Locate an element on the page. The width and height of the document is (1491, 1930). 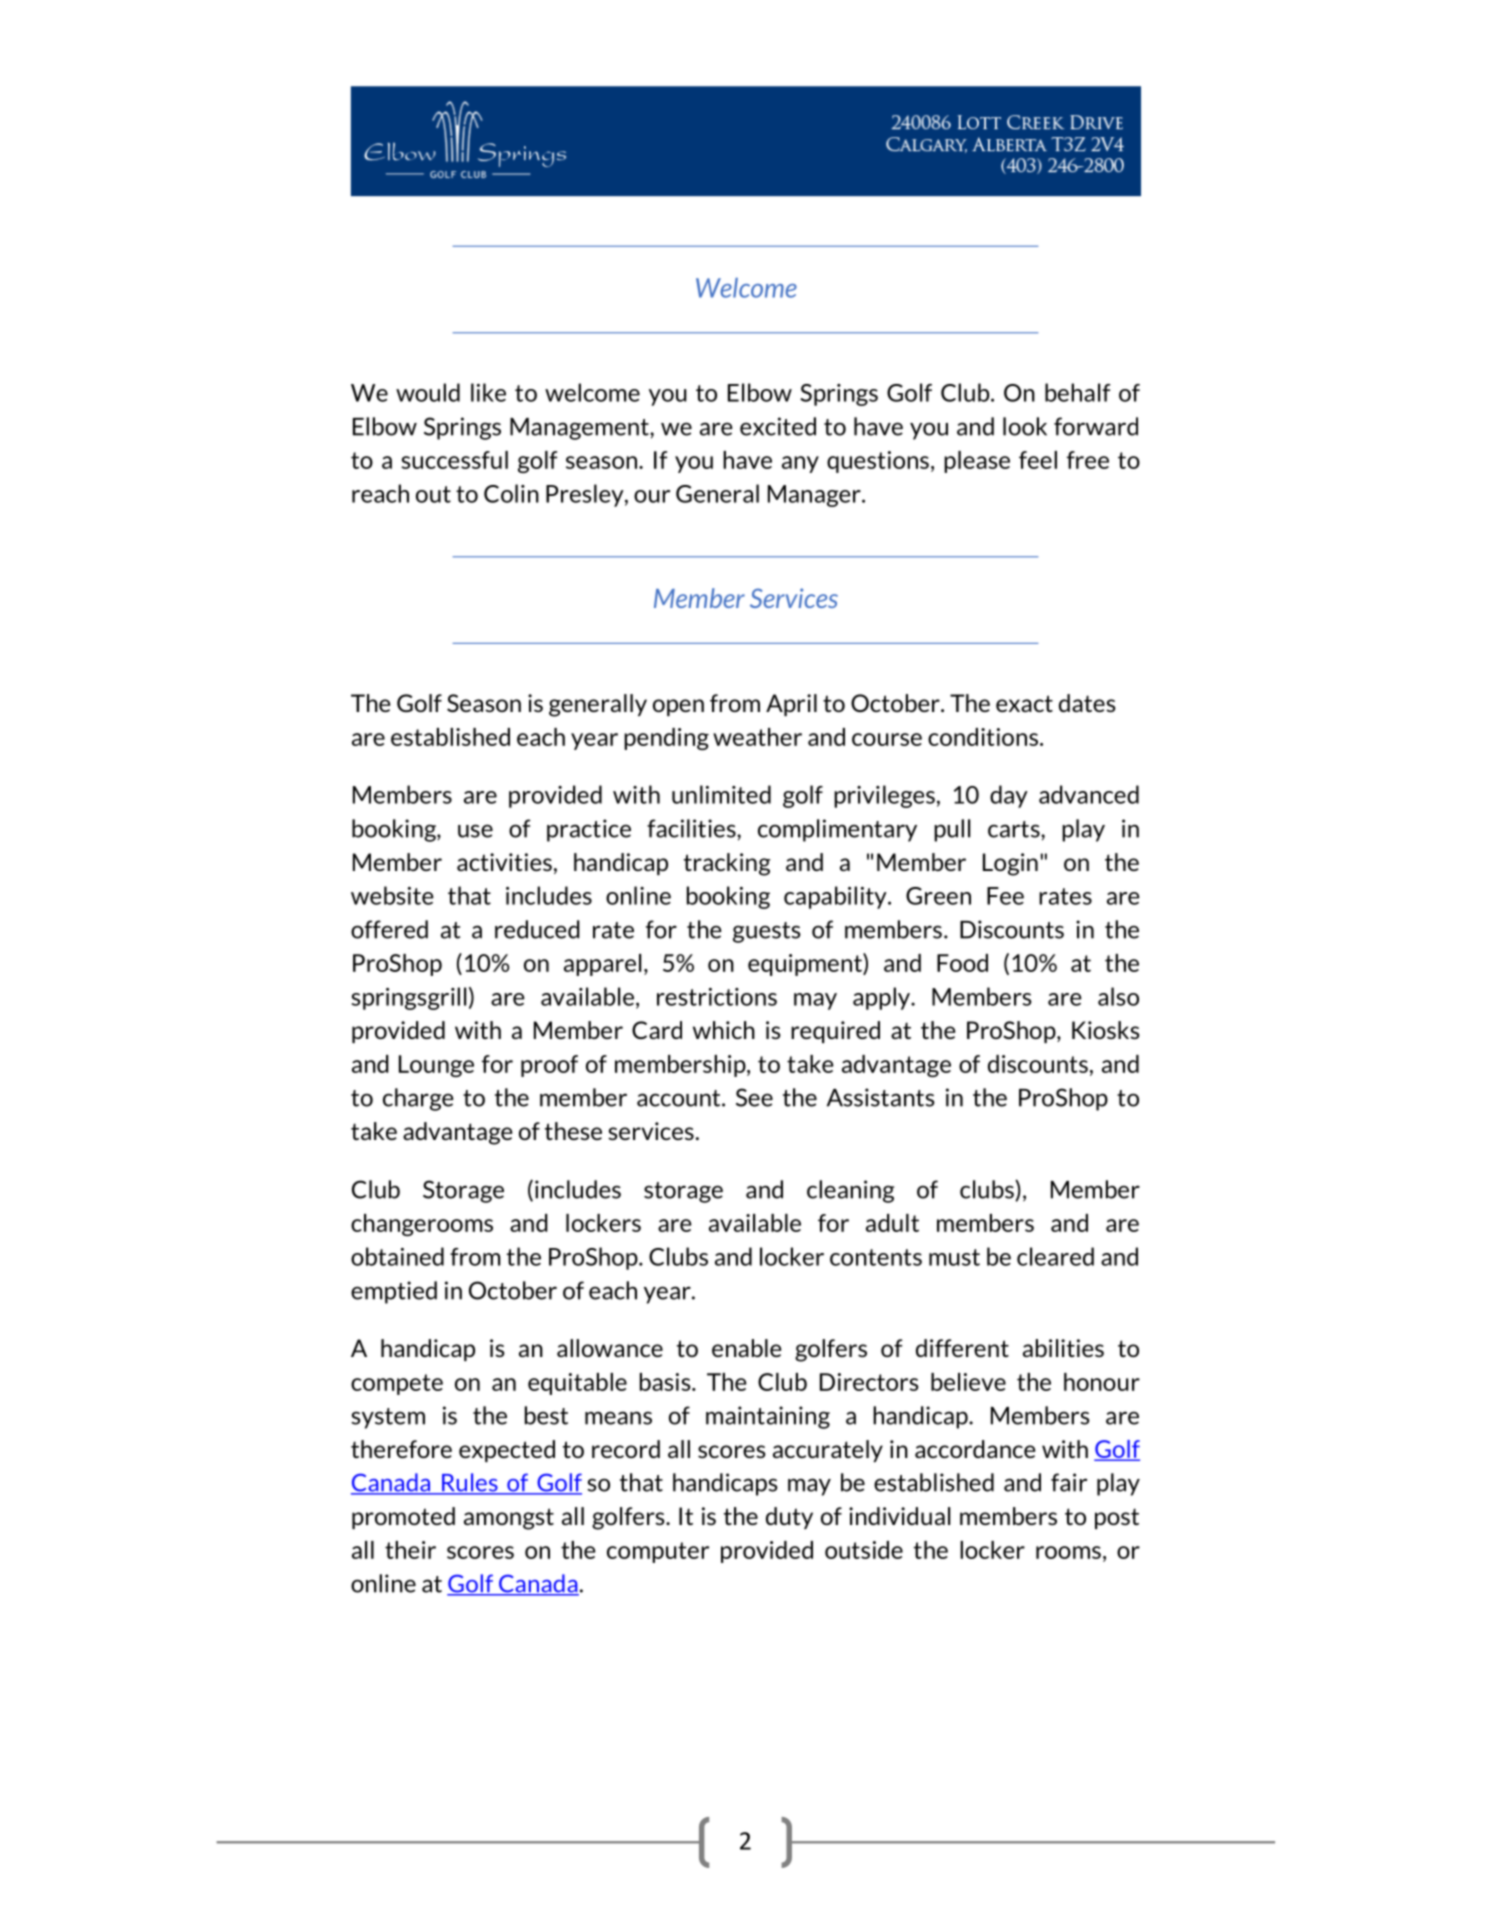
obtained is located at coordinates (397, 1256).
